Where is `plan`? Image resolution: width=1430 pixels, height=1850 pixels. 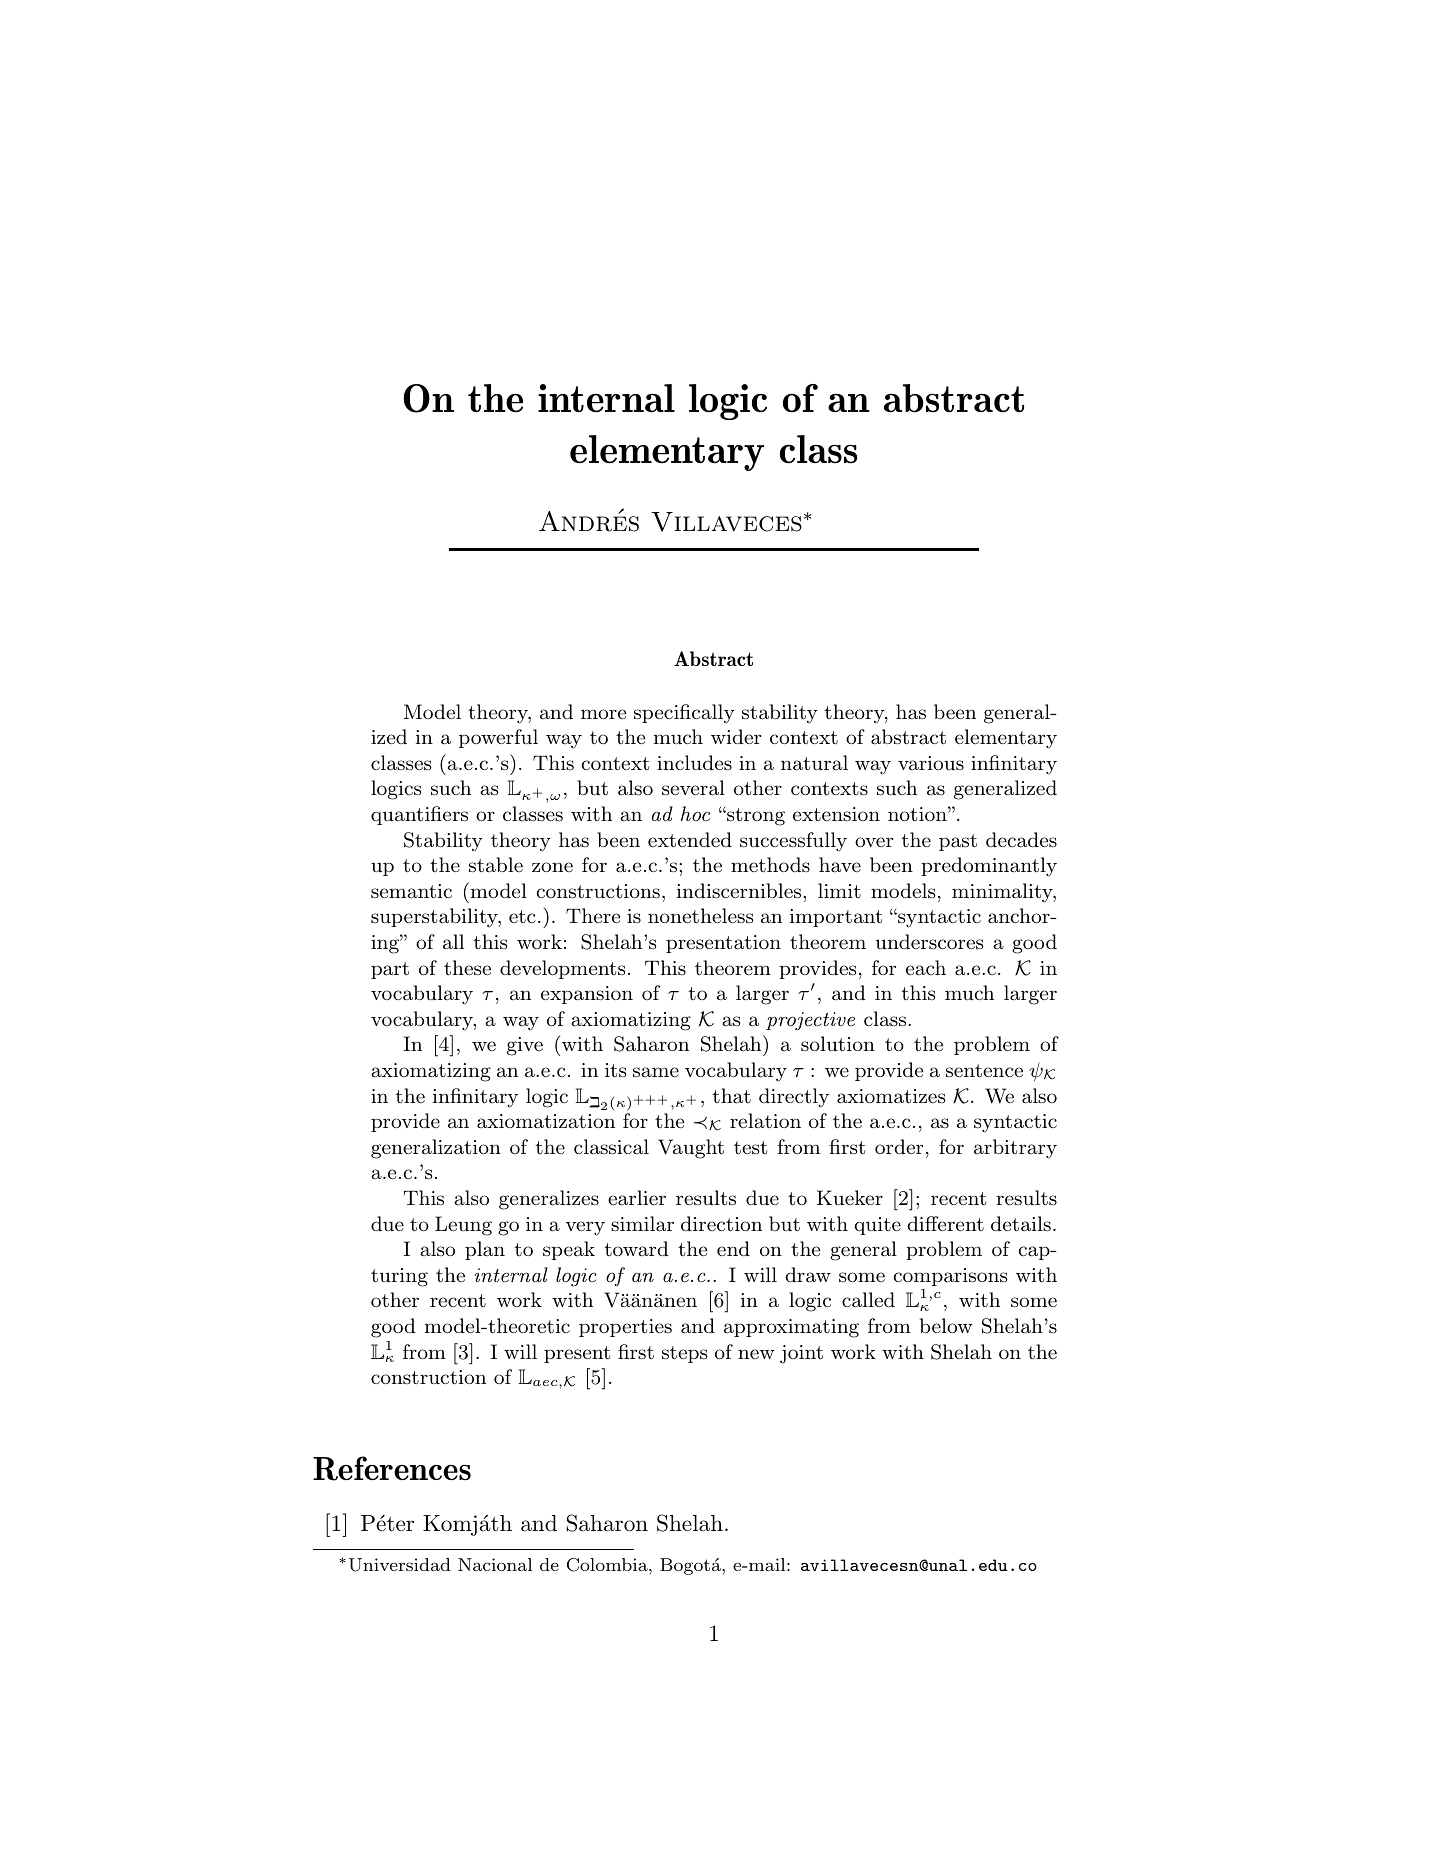 plan is located at coordinates (485, 1250).
